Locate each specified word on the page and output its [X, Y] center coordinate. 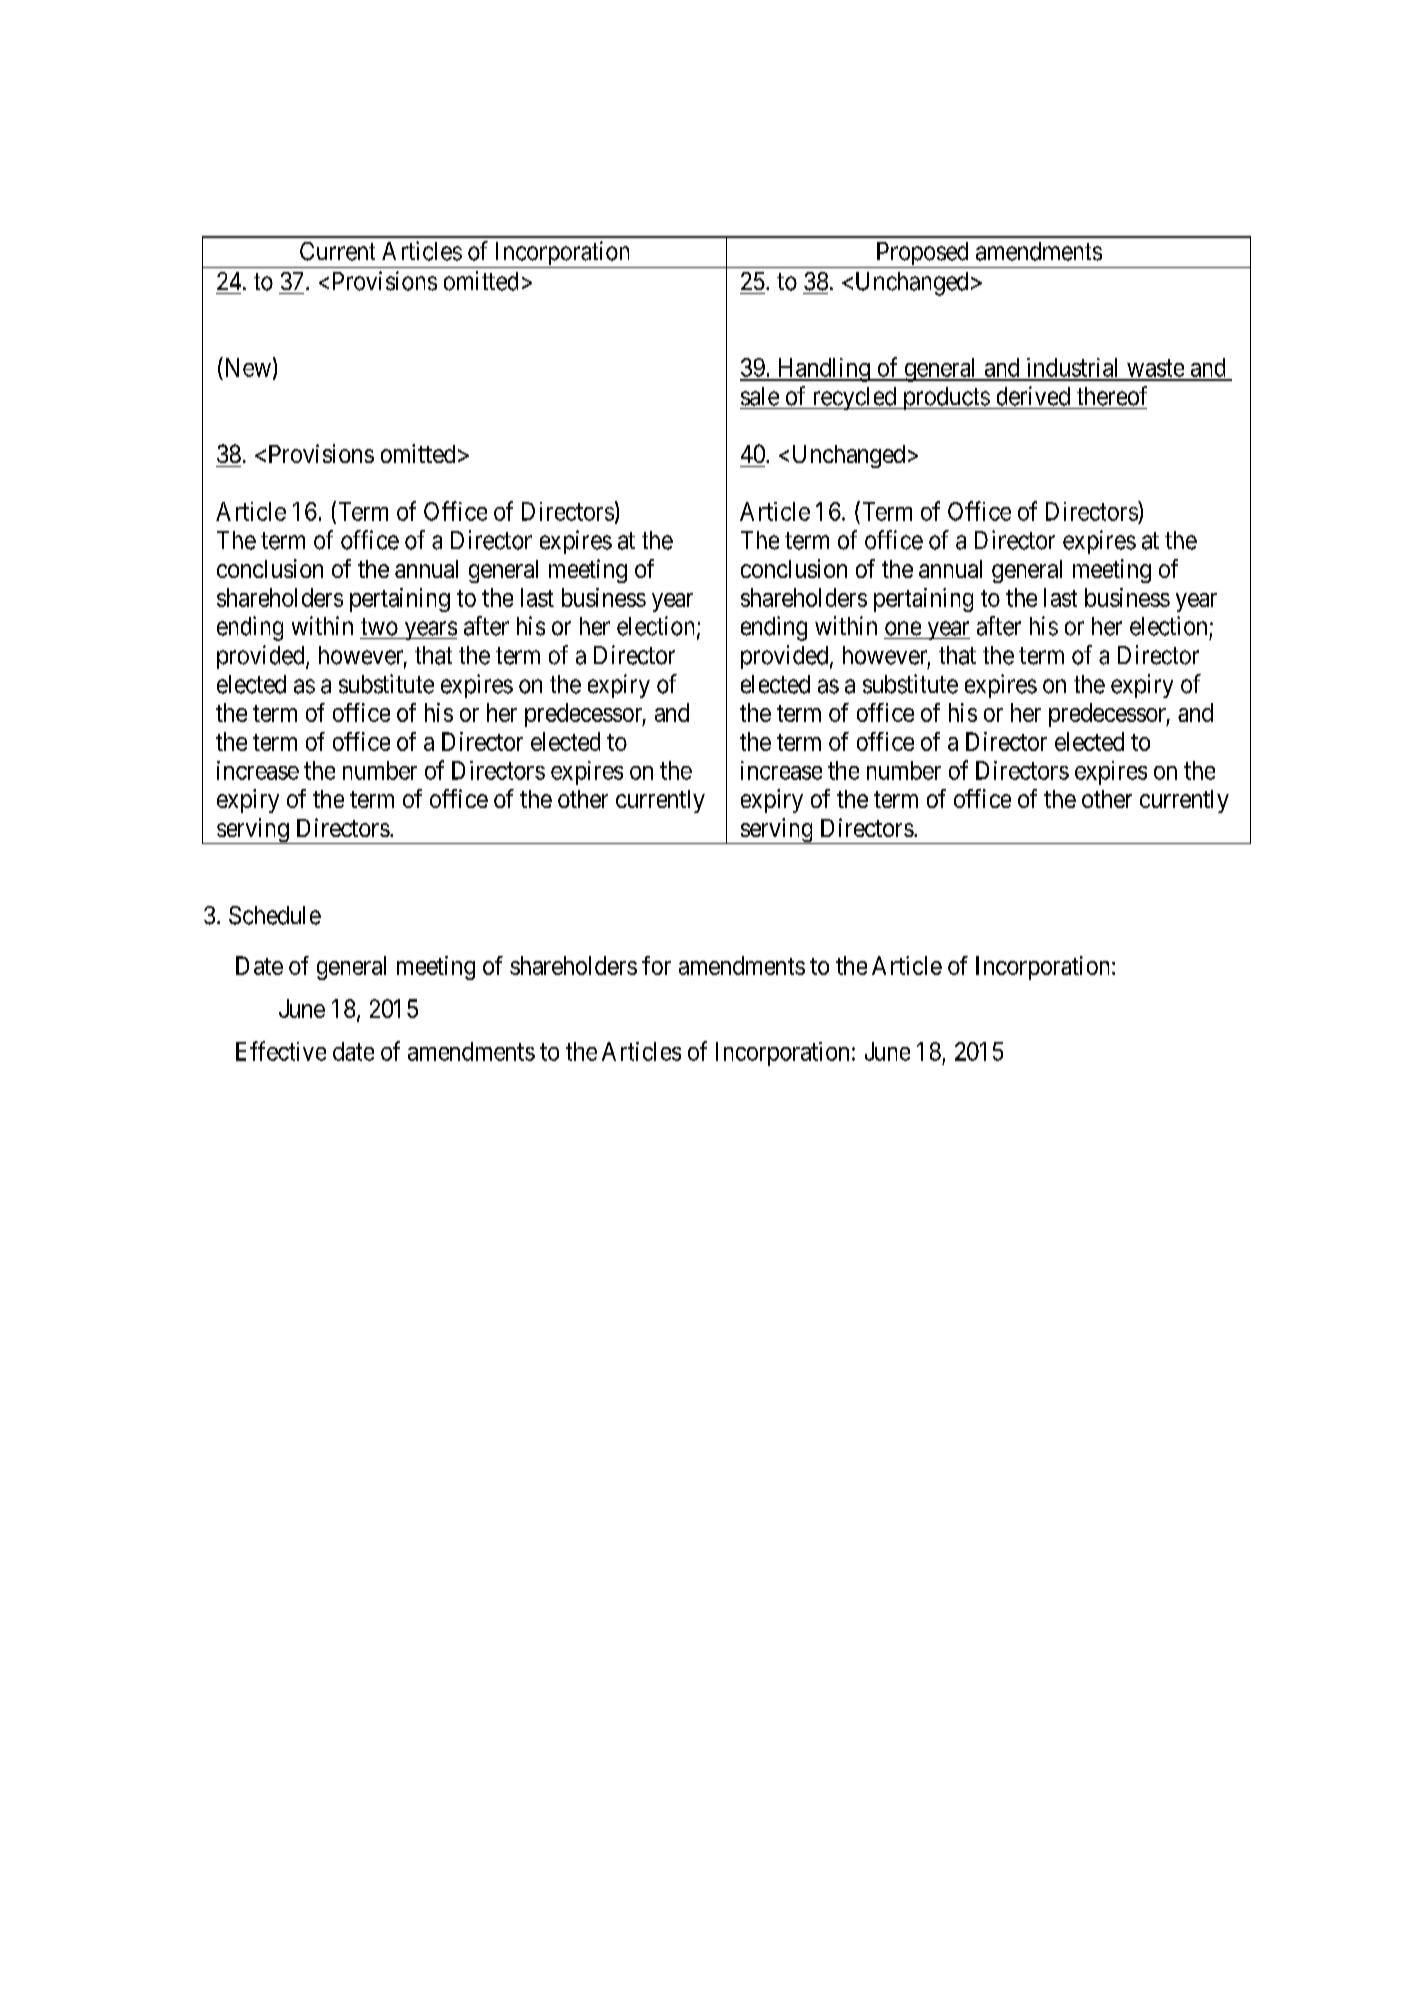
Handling [823, 370]
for [656, 965]
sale [760, 396]
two [379, 627]
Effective [281, 1051]
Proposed [922, 255]
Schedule [275, 915]
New [246, 367]
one [903, 628]
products [945, 398]
